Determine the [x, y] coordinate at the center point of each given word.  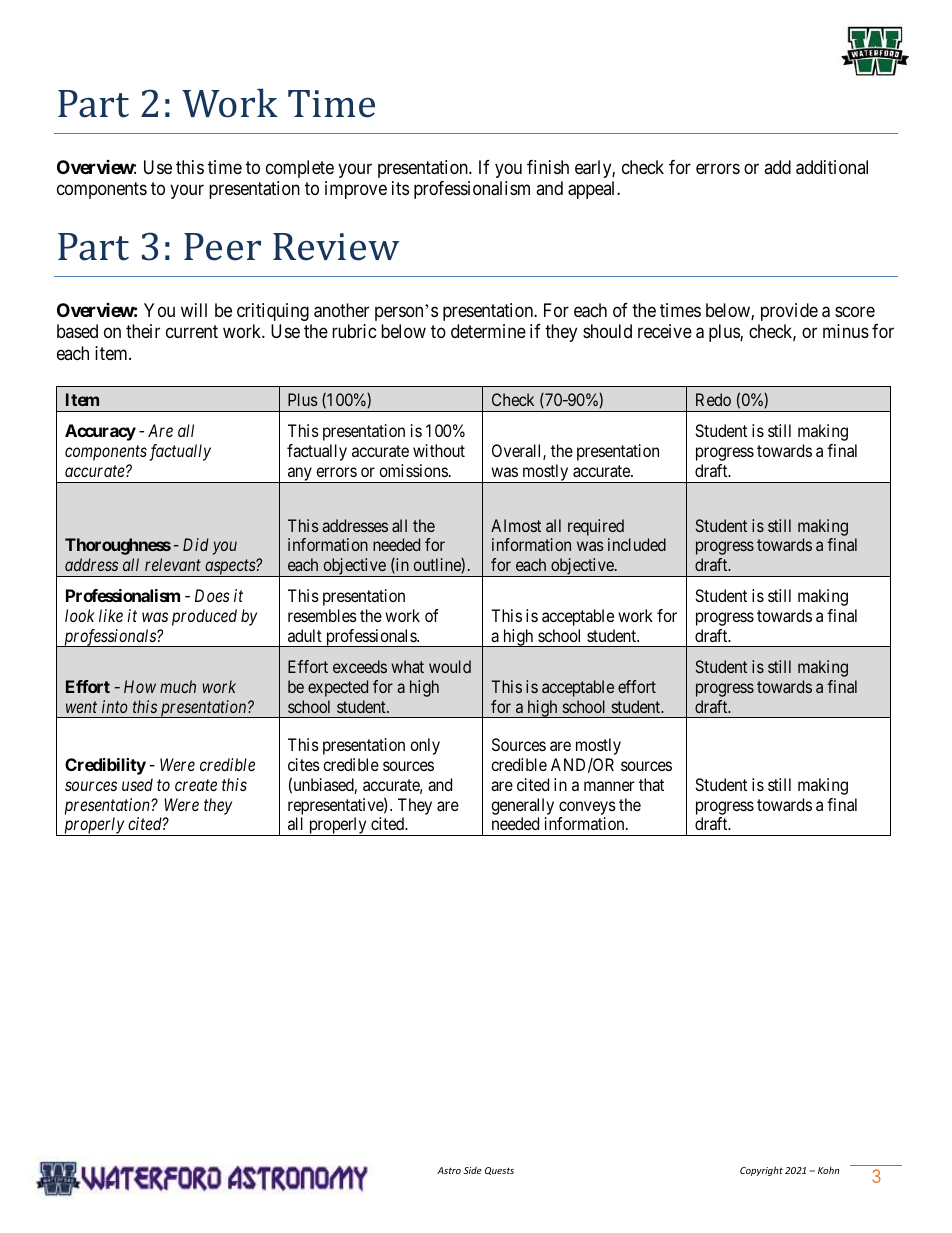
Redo [713, 399]
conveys [587, 808]
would [450, 666]
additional [832, 167]
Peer [222, 247]
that [651, 784]
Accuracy [100, 432]
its [400, 188]
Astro [449, 1170]
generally [522, 806]
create [196, 785]
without [439, 450]
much [178, 686]
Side [473, 1170]
